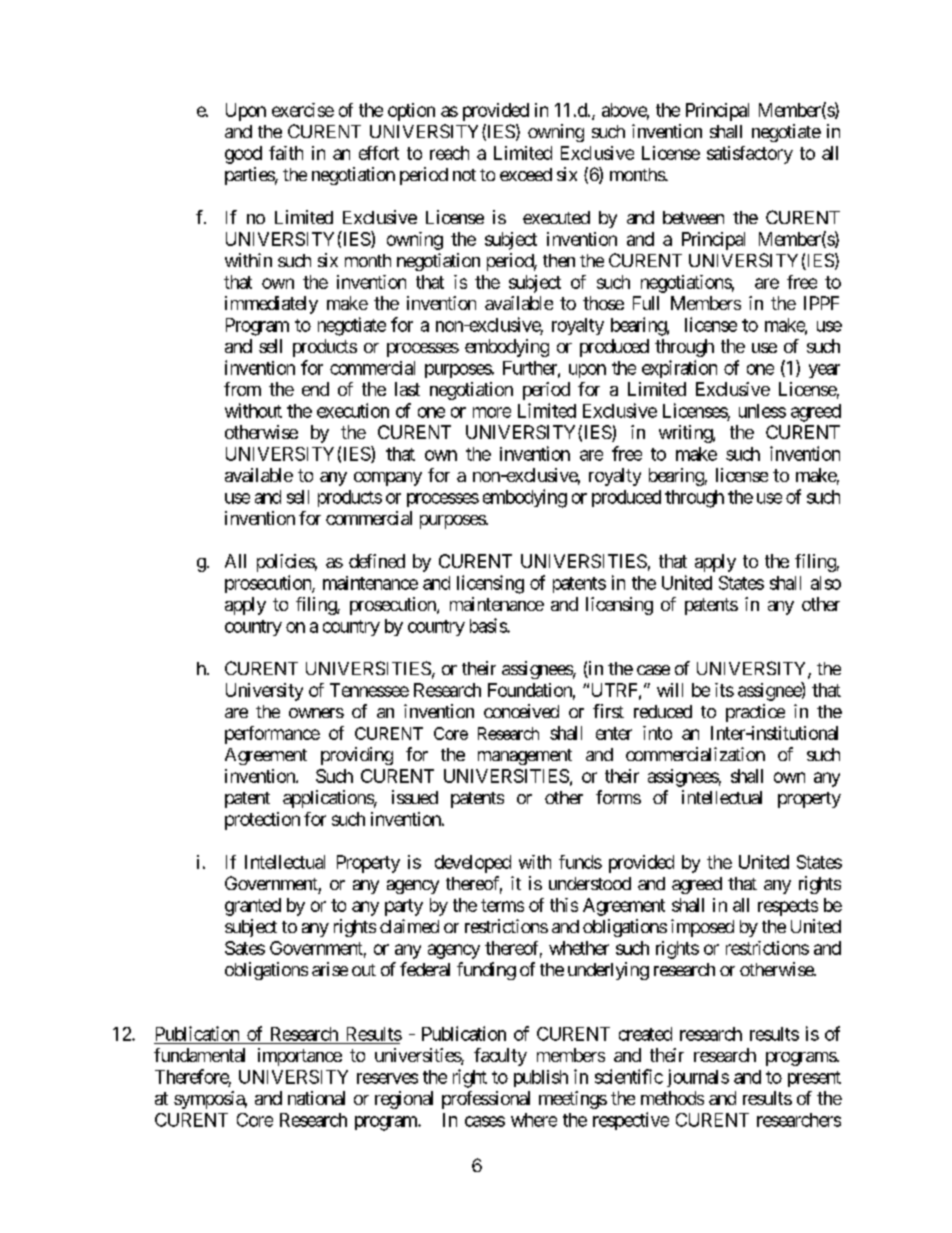 This screenshot has height=1233, width=952. I want to click on national, so click(316, 1098).
